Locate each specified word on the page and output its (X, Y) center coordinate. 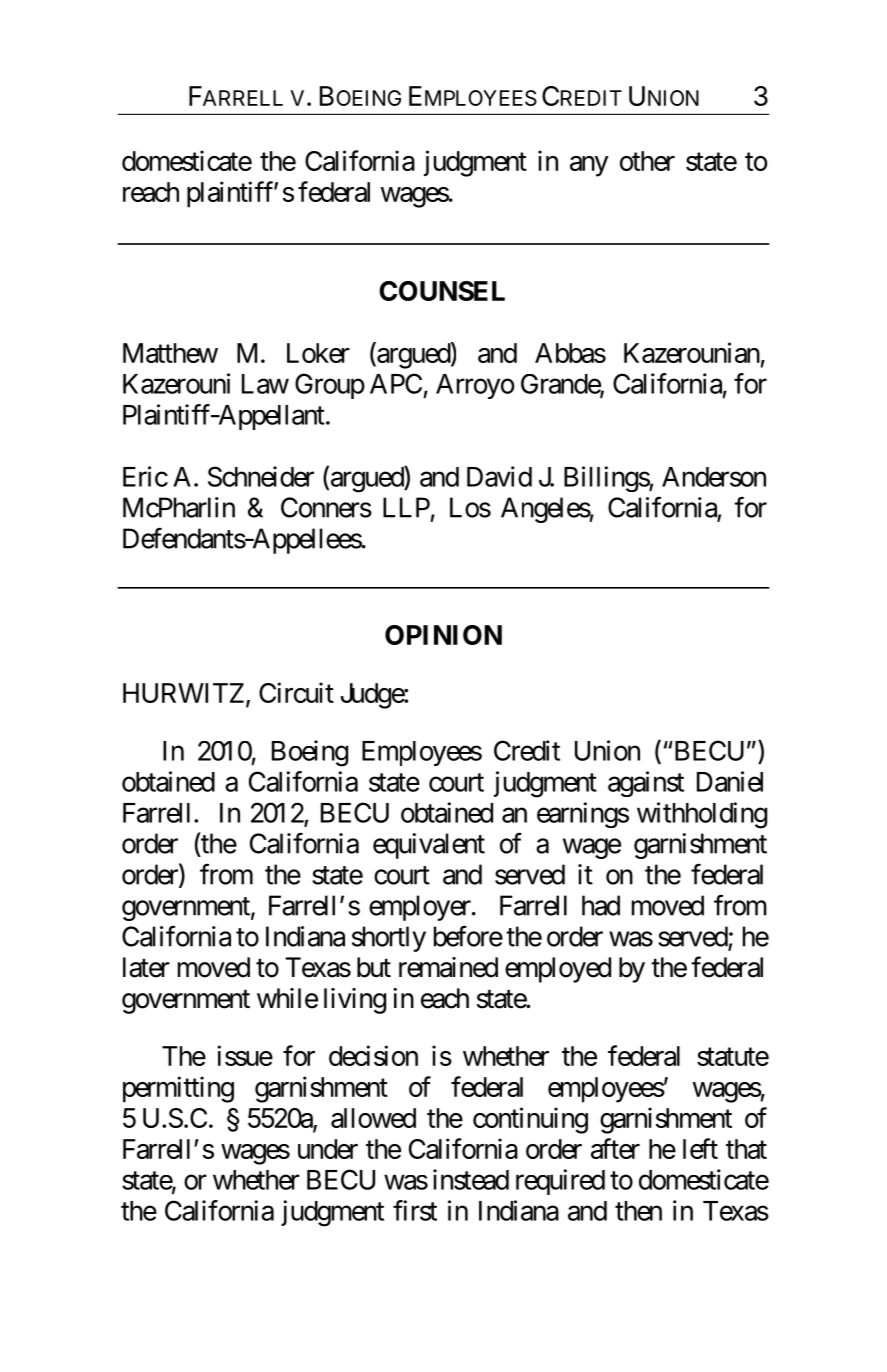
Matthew (170, 353)
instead (471, 1179)
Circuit (296, 692)
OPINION (443, 635)
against (646, 784)
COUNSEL (442, 291)
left (700, 1148)
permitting (178, 1089)
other (647, 161)
